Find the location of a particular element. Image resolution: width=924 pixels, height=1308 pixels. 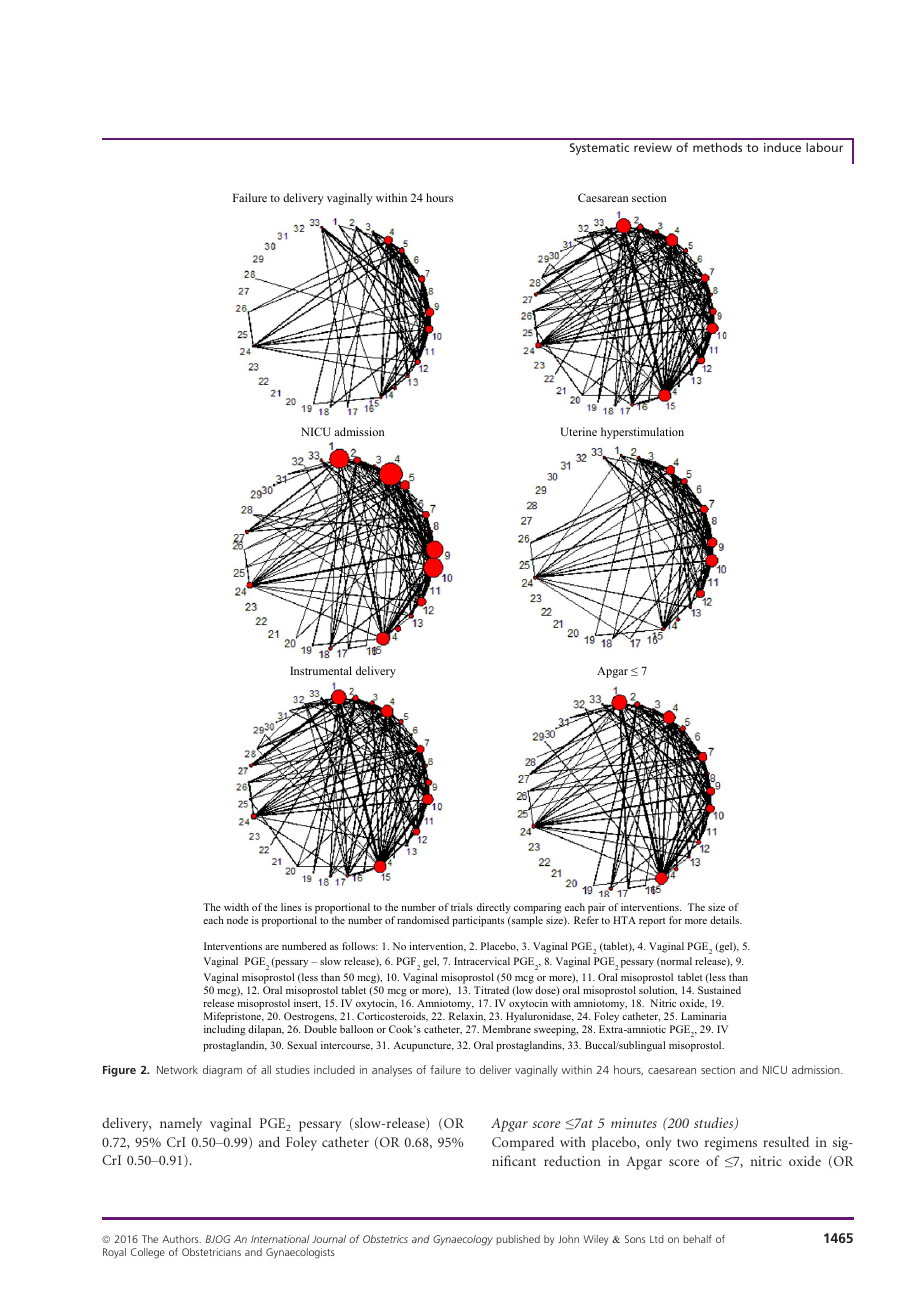

induce is located at coordinates (782, 147).
